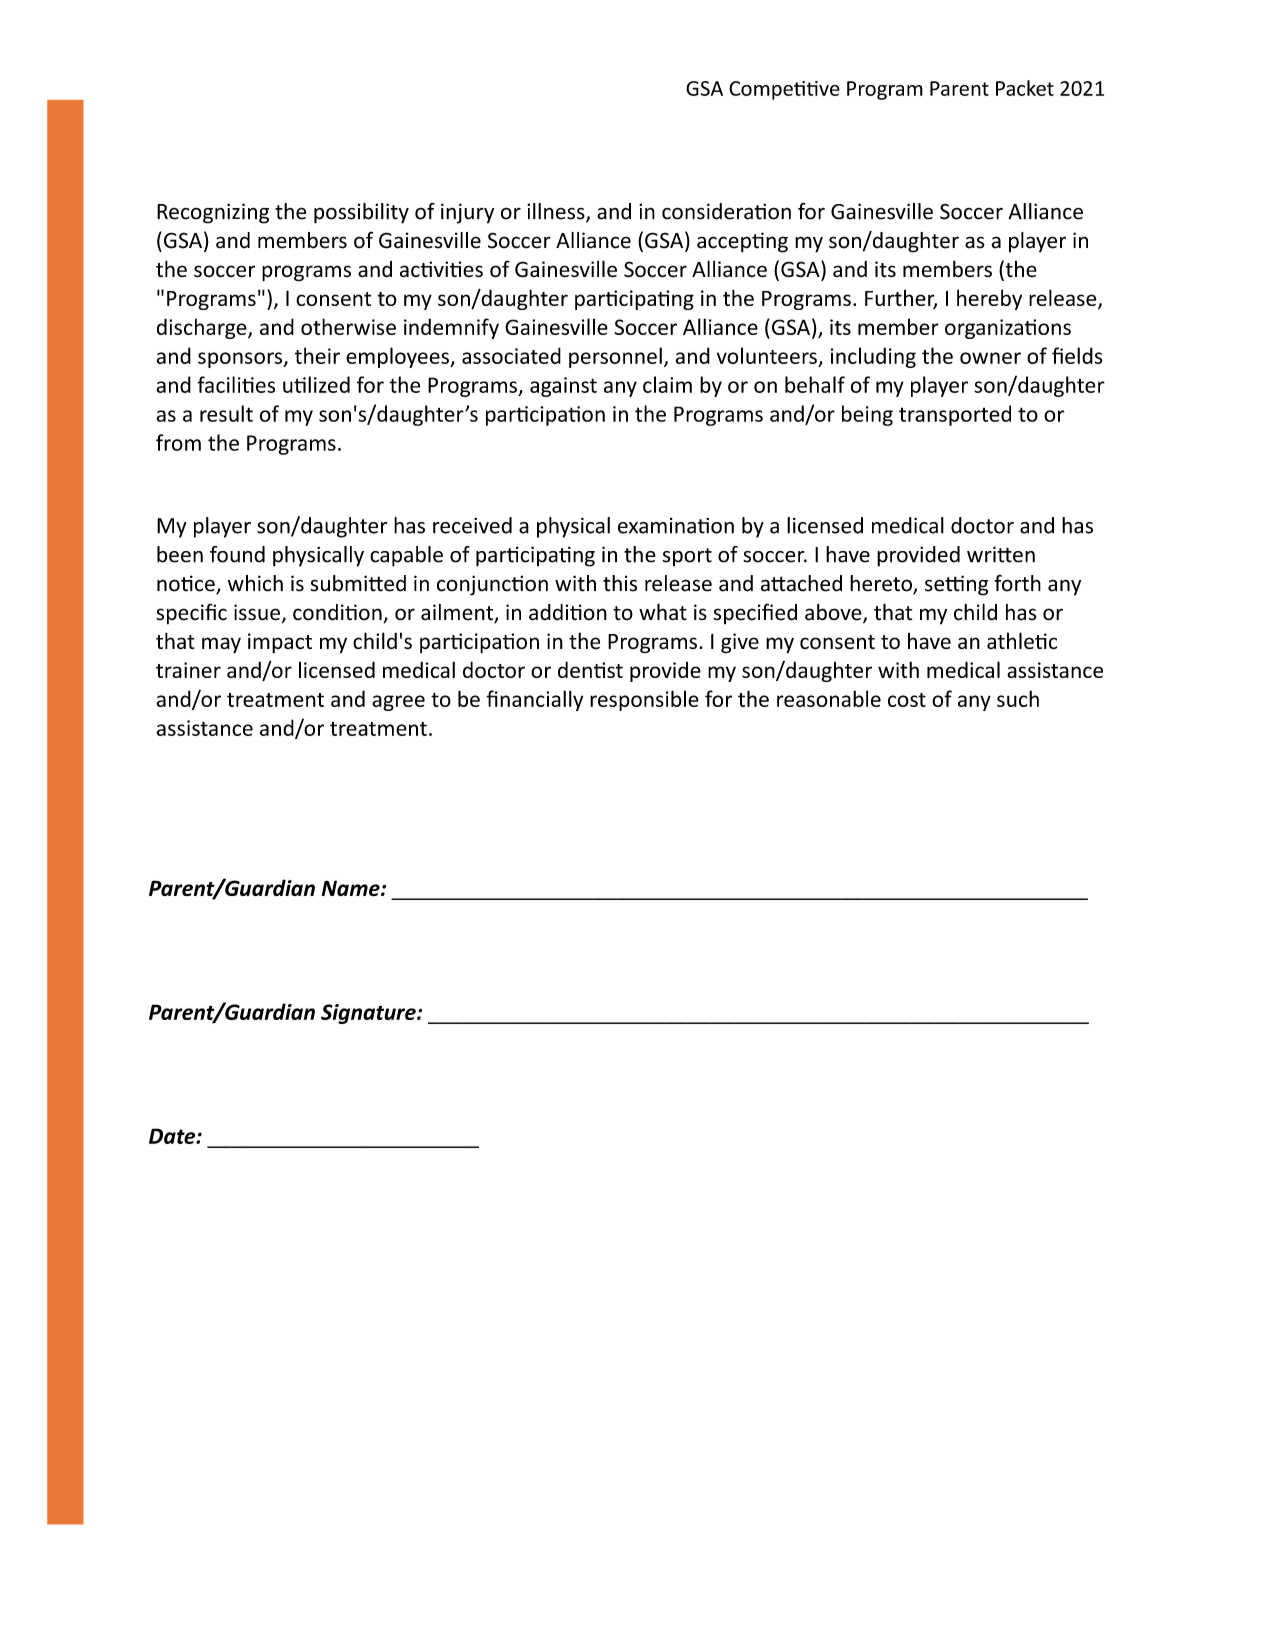 The height and width of the screenshot is (1632, 1261). What do you see at coordinates (352, 888) in the screenshot?
I see `Name` at bounding box center [352, 888].
